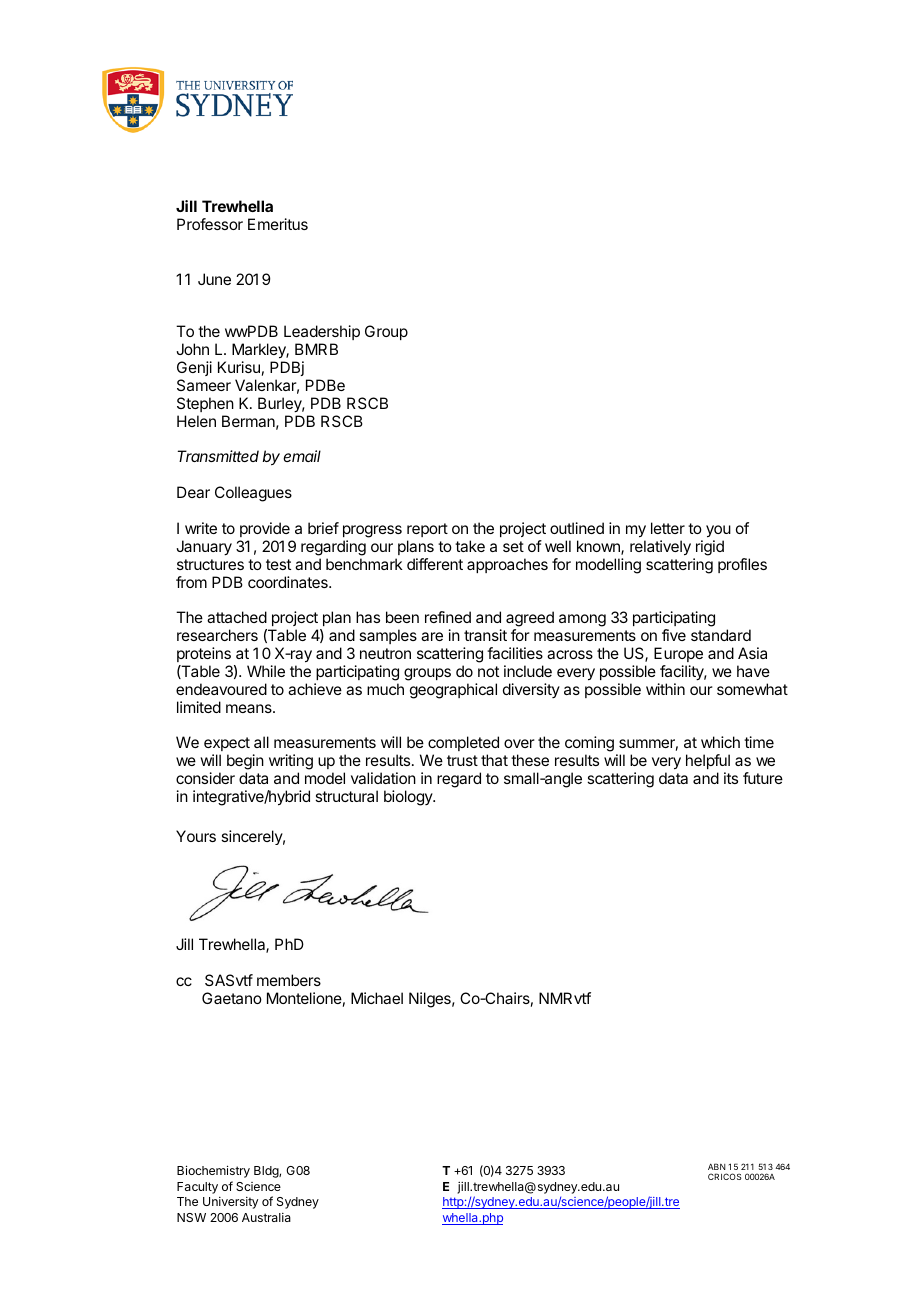 The height and width of the document is (1308, 924). What do you see at coordinates (668, 528) in the document?
I see `letter` at bounding box center [668, 528].
